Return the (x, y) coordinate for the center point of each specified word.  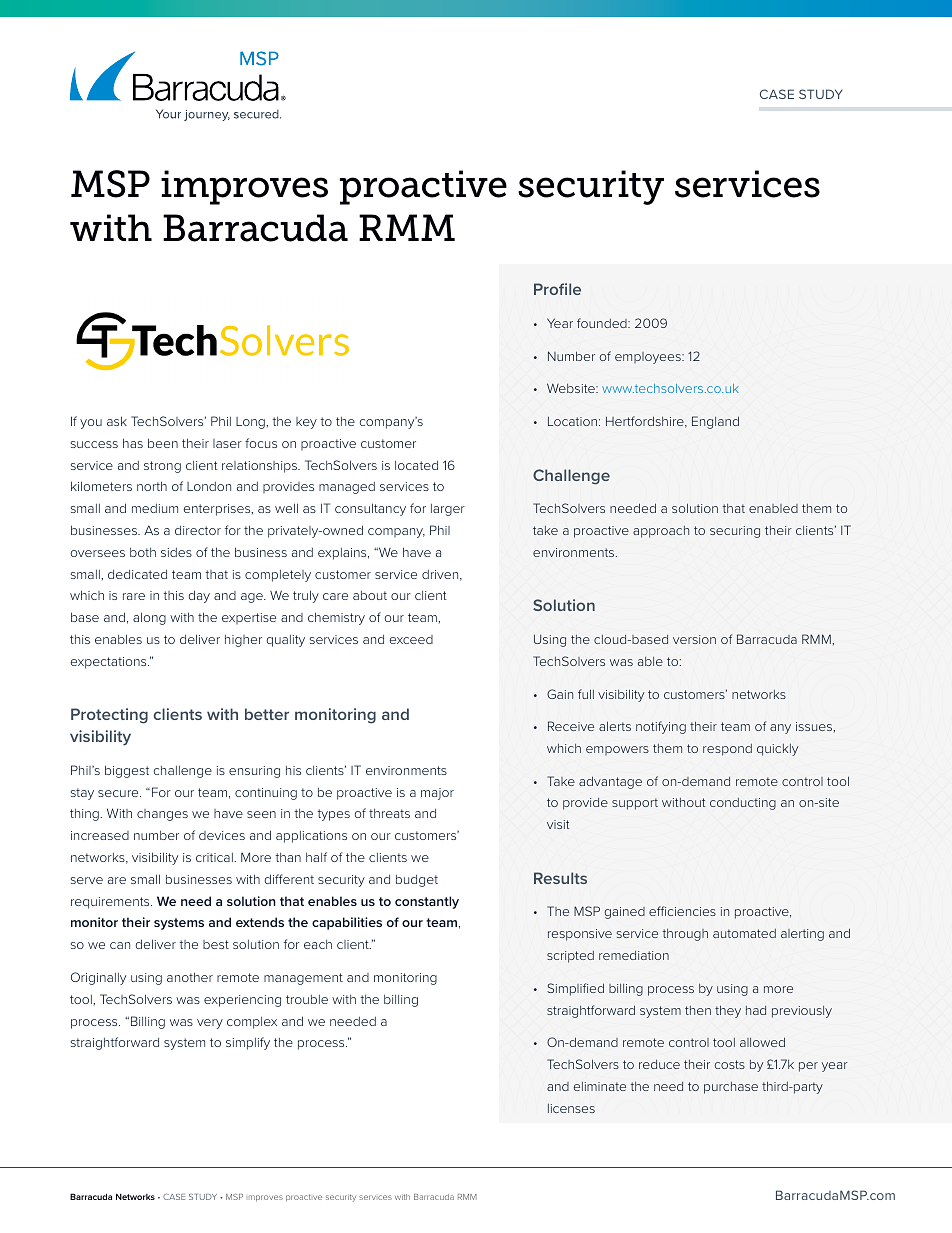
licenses (571, 1108)
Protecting (109, 716)
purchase (731, 1088)
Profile (557, 289)
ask (117, 421)
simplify (248, 1043)
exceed (411, 639)
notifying (661, 727)
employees (649, 358)
